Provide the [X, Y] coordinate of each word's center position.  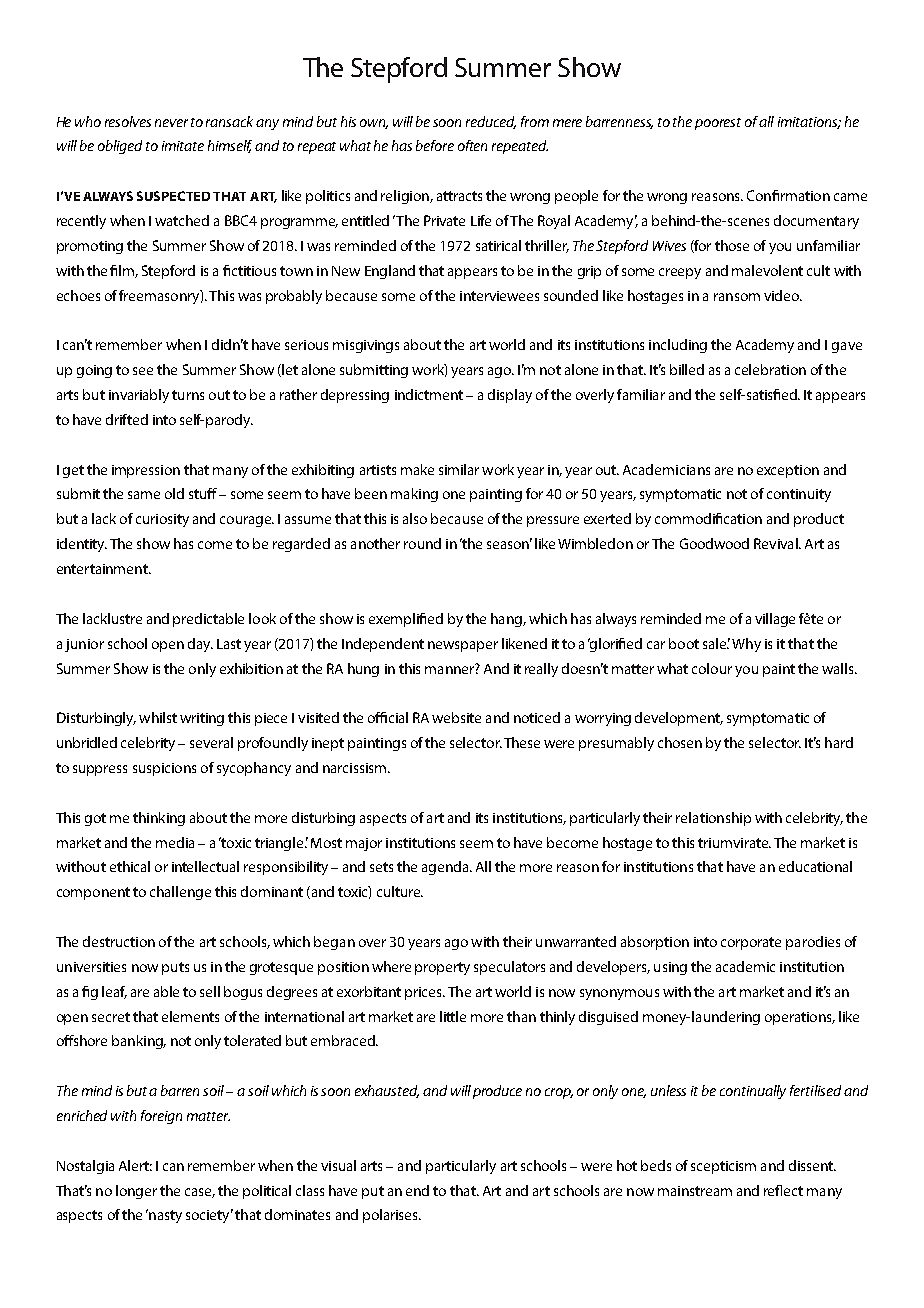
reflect [783, 1190]
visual [338, 1165]
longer [136, 1192]
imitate [183, 146]
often [472, 145]
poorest [718, 124]
